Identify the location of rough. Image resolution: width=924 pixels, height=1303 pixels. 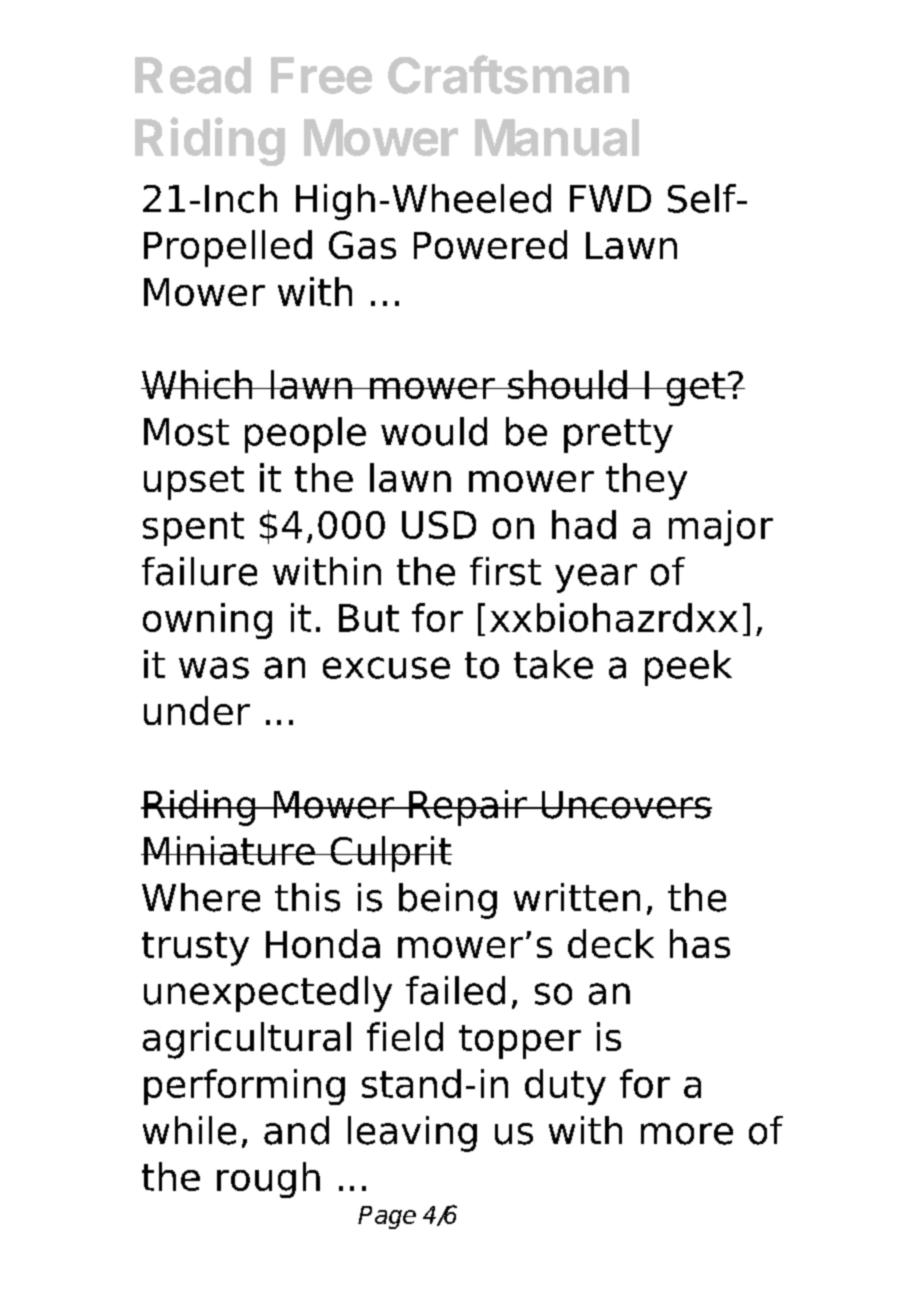
(268, 1180).
